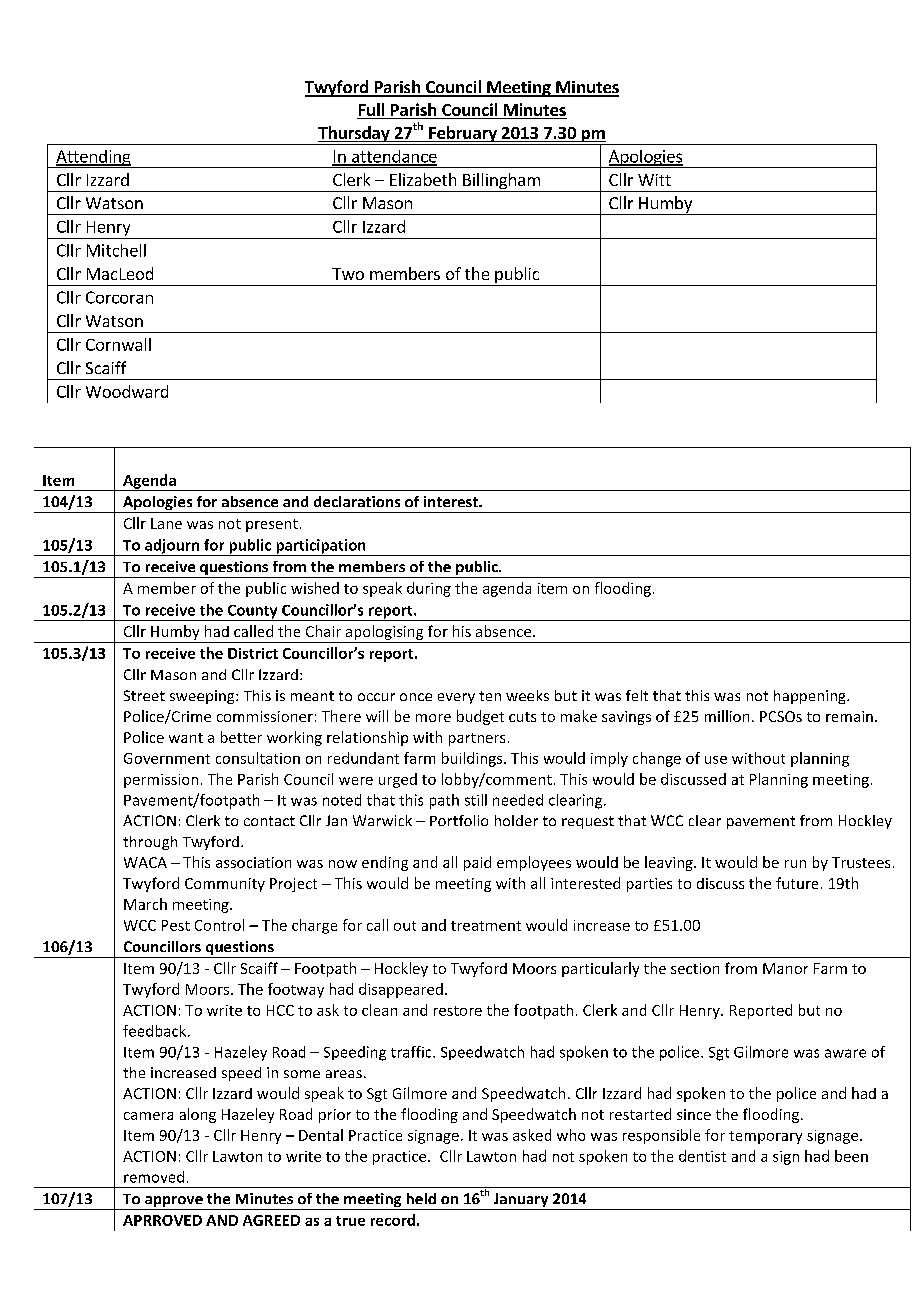 The width and height of the image is (924, 1308). I want to click on February, so click(463, 135).
